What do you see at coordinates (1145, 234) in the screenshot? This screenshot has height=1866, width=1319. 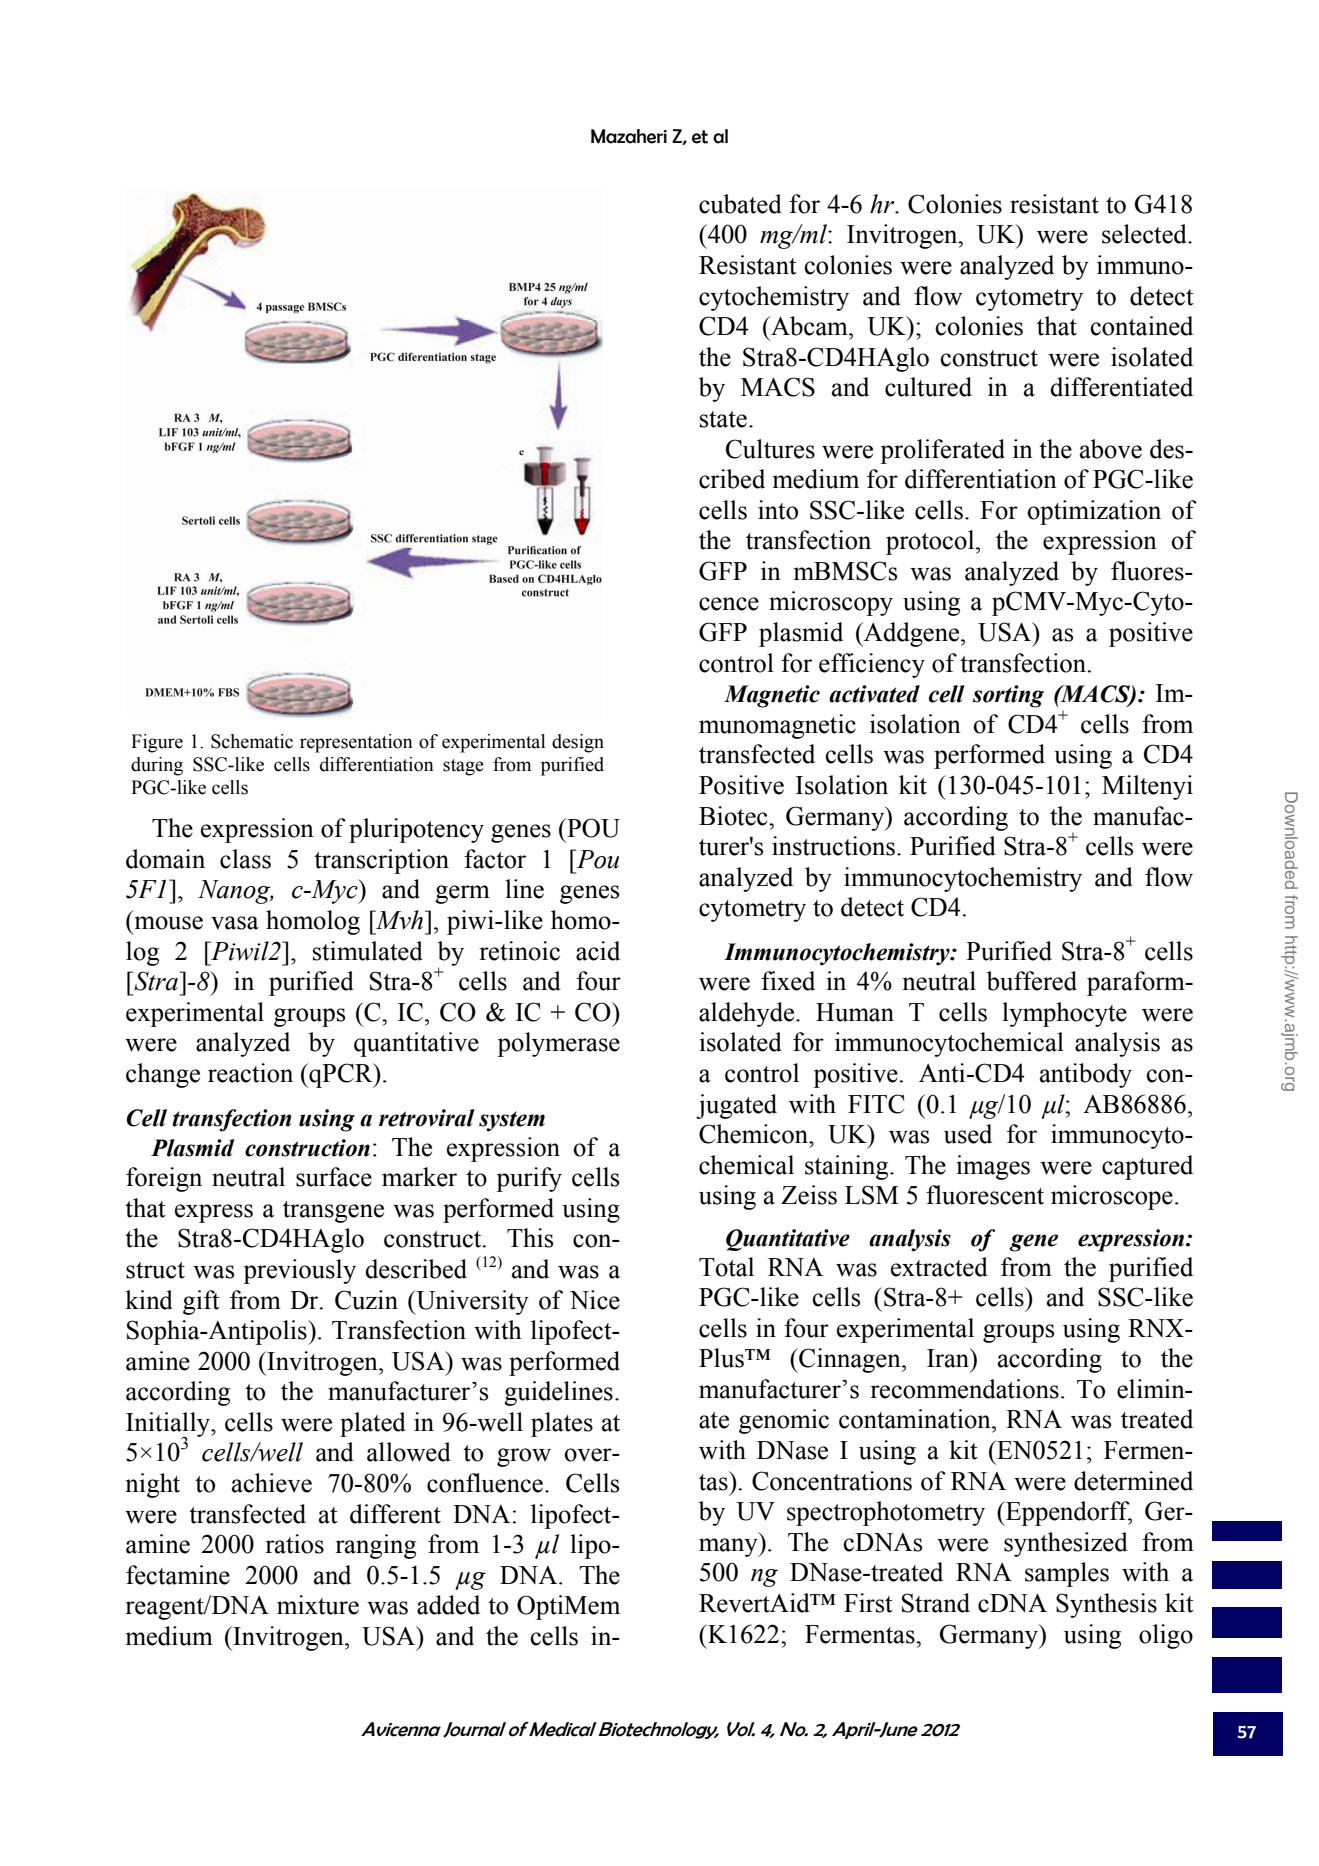 I see `selected` at bounding box center [1145, 234].
